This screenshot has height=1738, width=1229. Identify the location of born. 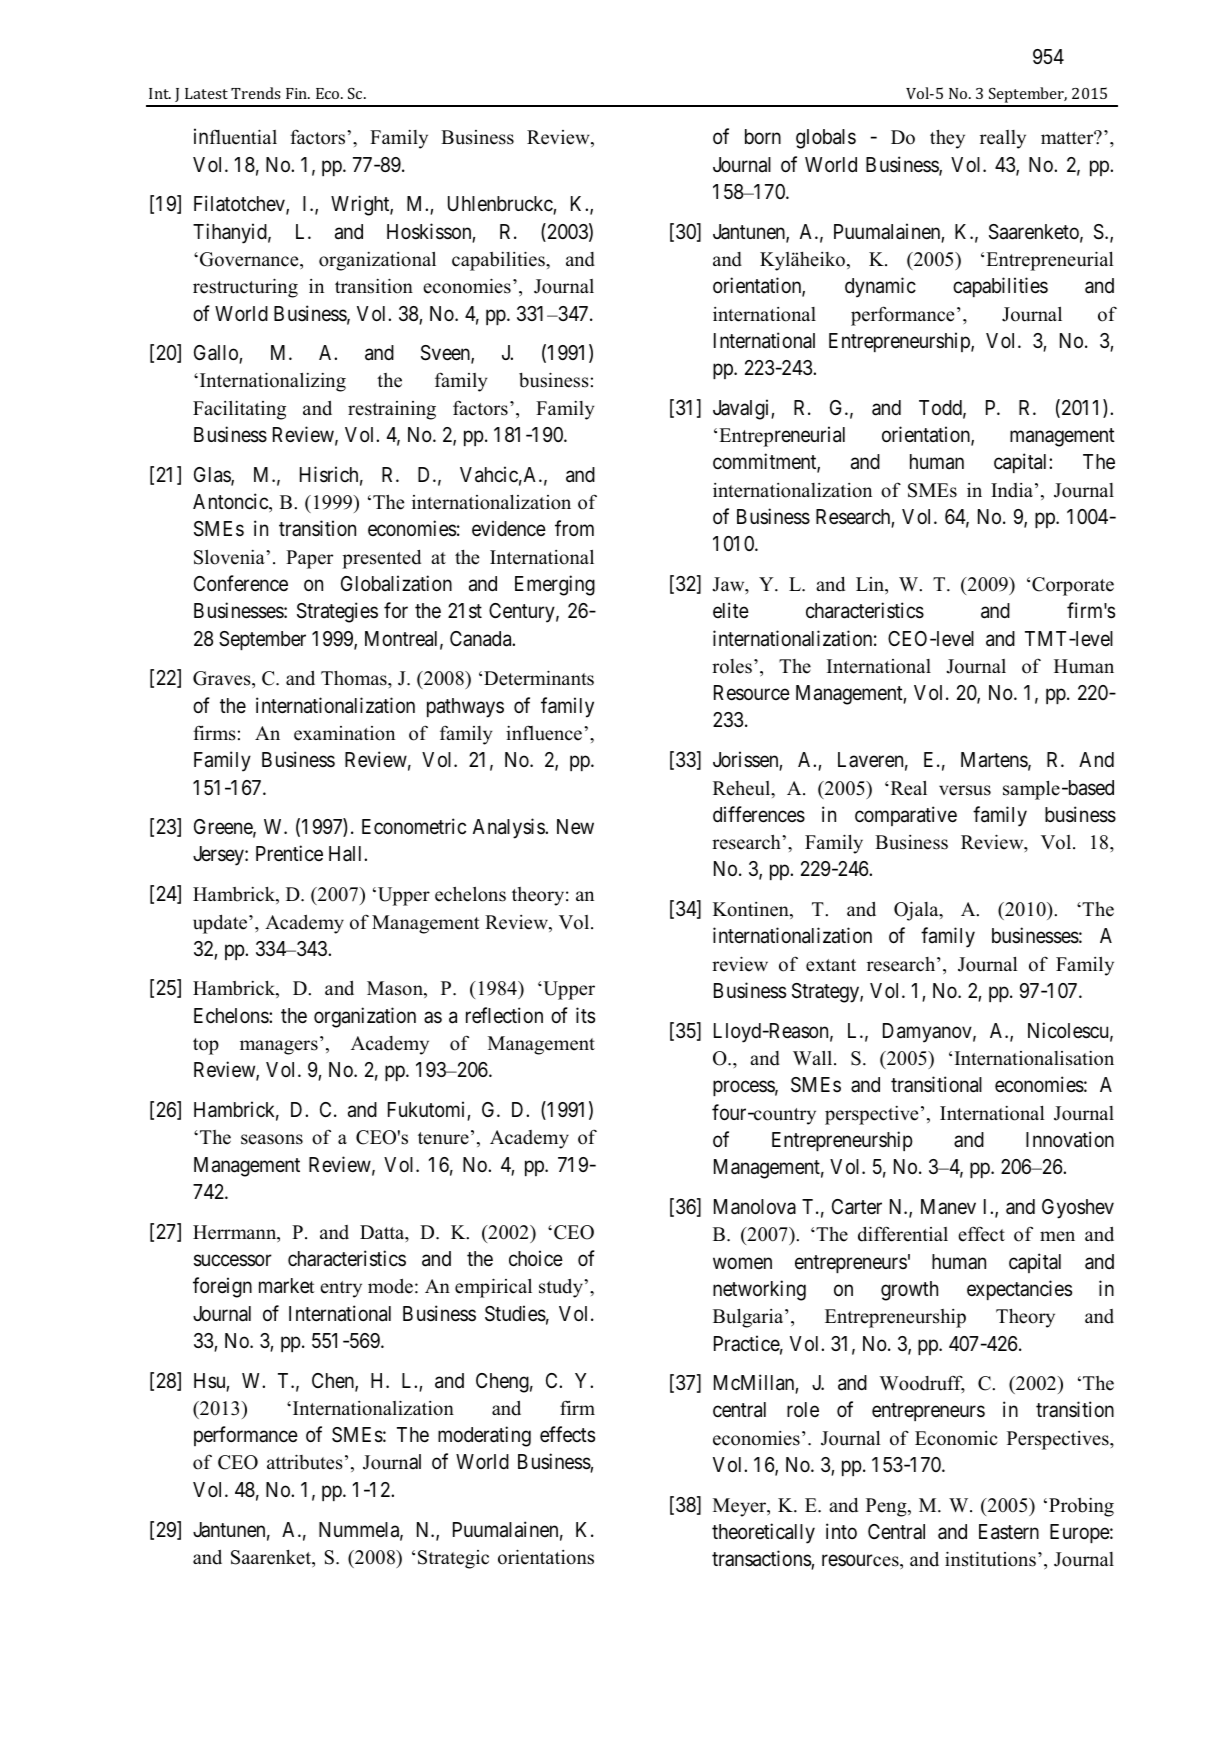
(763, 137).
